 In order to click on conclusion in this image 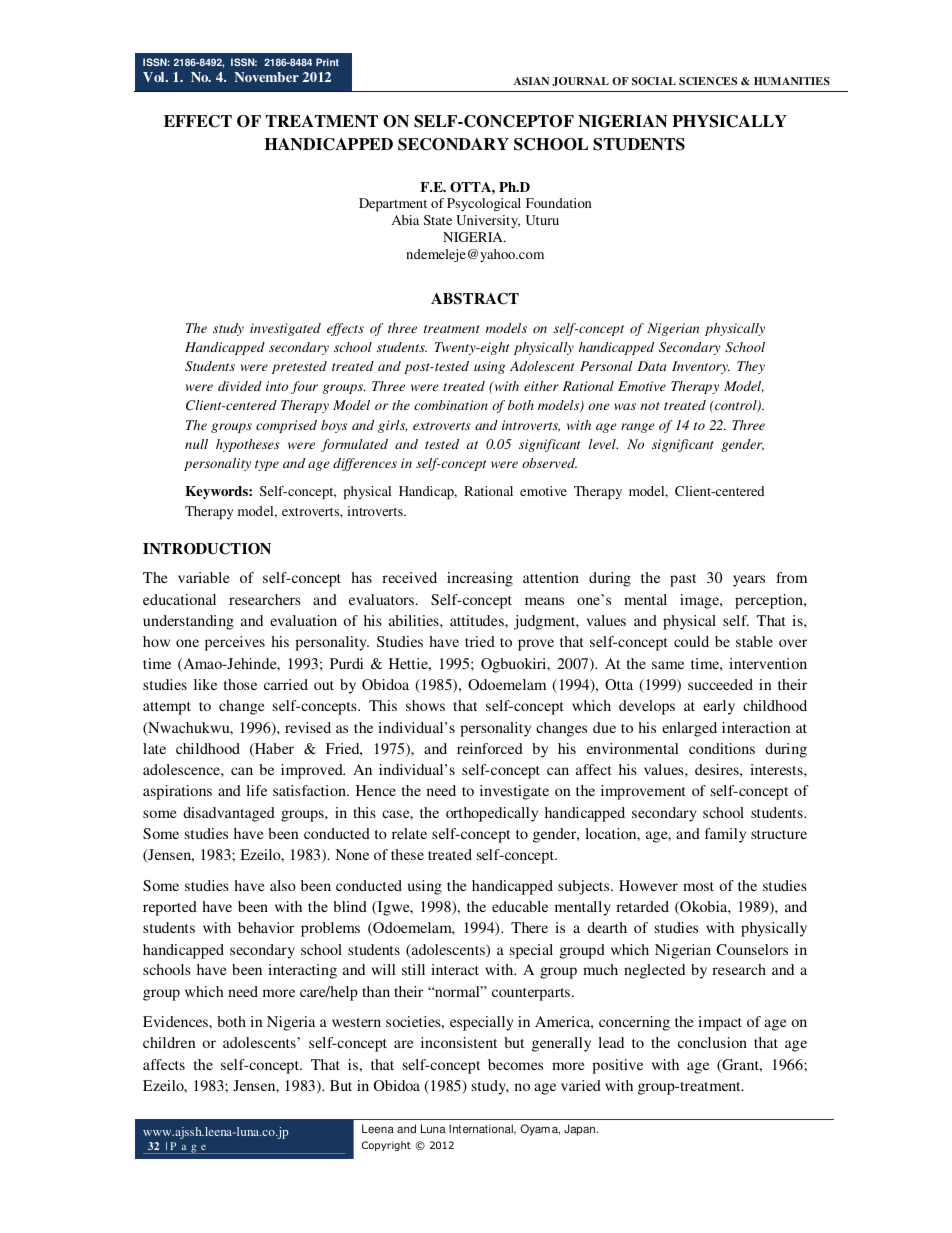, I will do `click(712, 1042)`.
